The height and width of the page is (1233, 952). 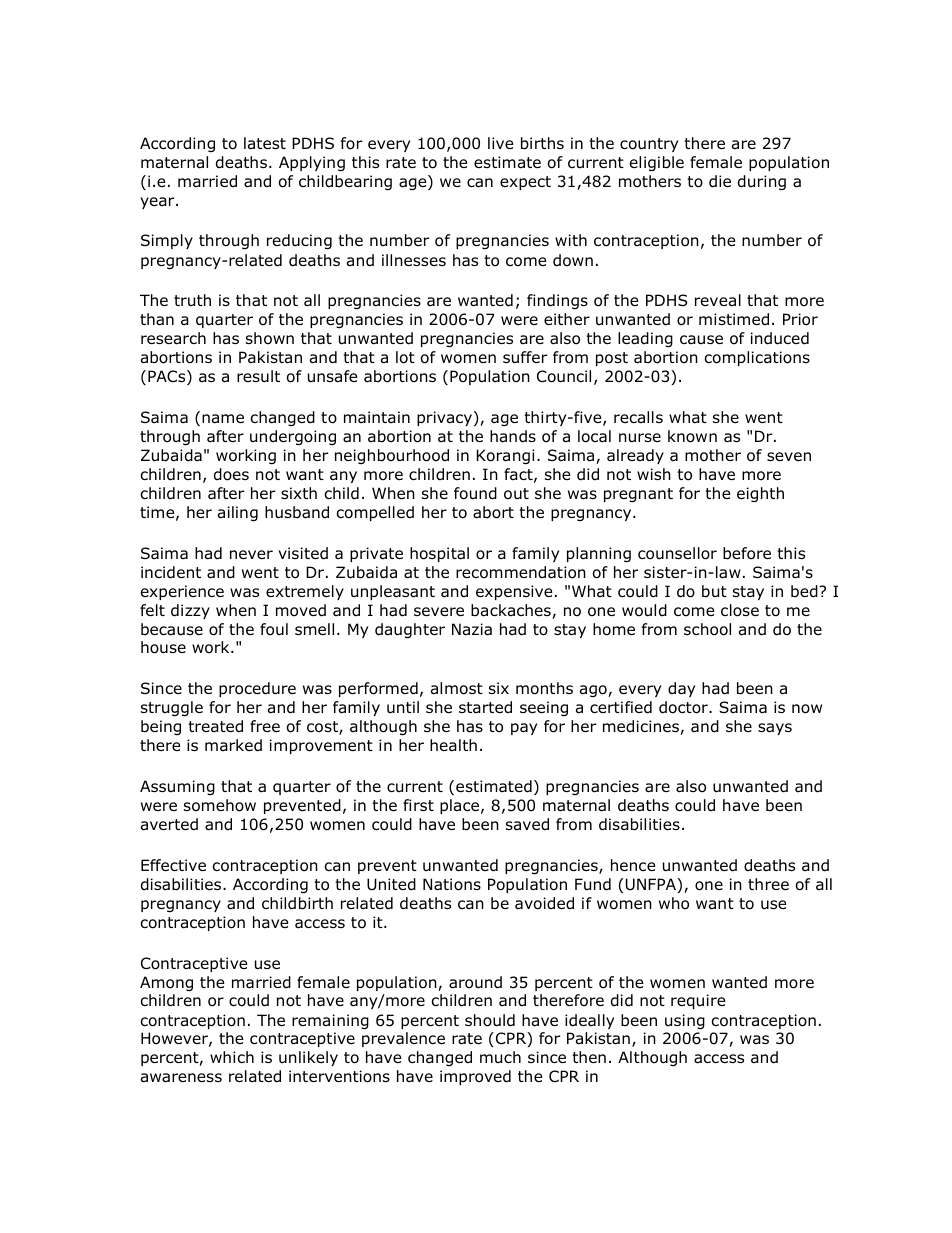 I want to click on saved, so click(x=527, y=824).
